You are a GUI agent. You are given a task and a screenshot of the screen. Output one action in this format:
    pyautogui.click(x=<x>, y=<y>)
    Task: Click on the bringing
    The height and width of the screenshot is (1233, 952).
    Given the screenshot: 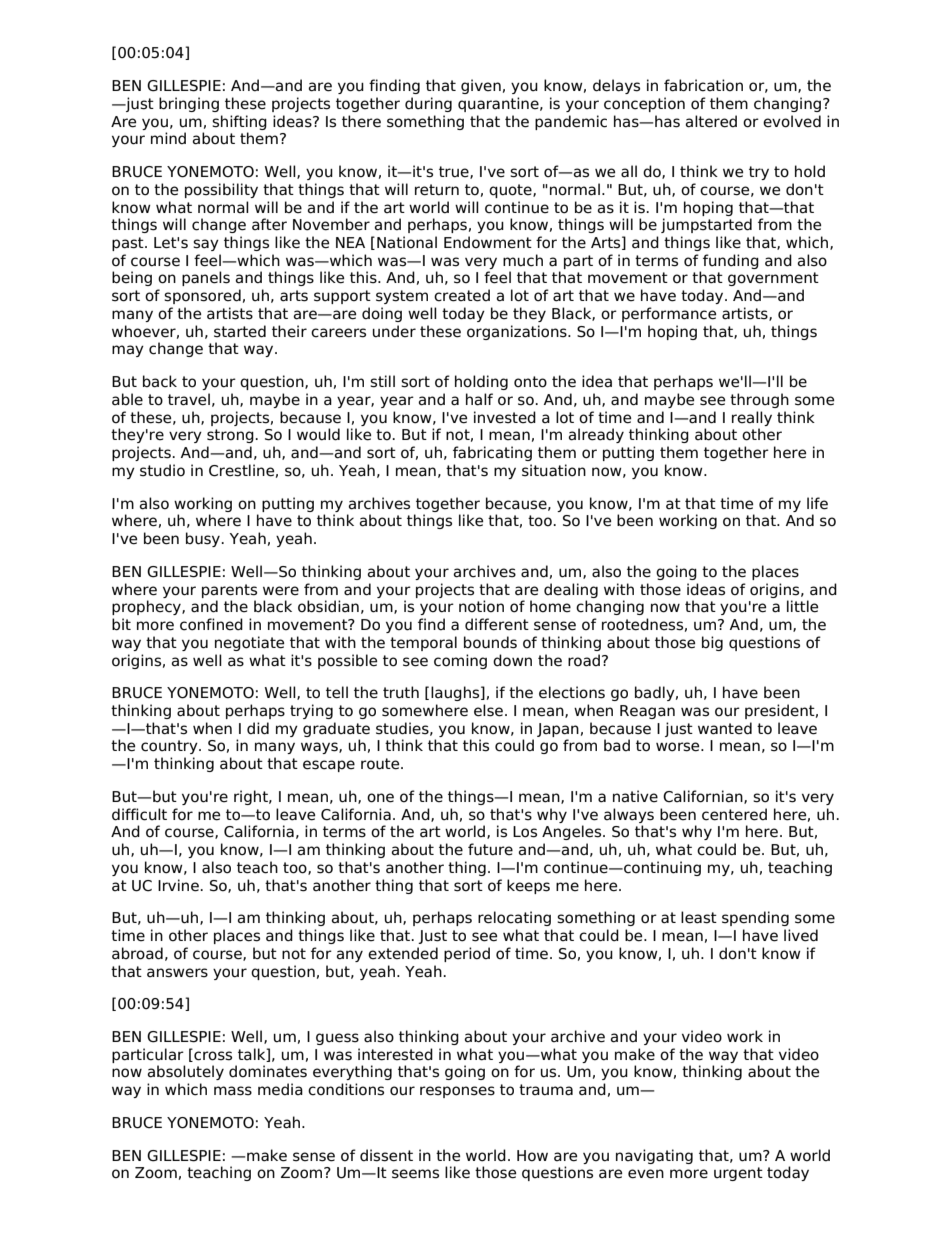 What is the action you would take?
    pyautogui.click(x=189, y=104)
